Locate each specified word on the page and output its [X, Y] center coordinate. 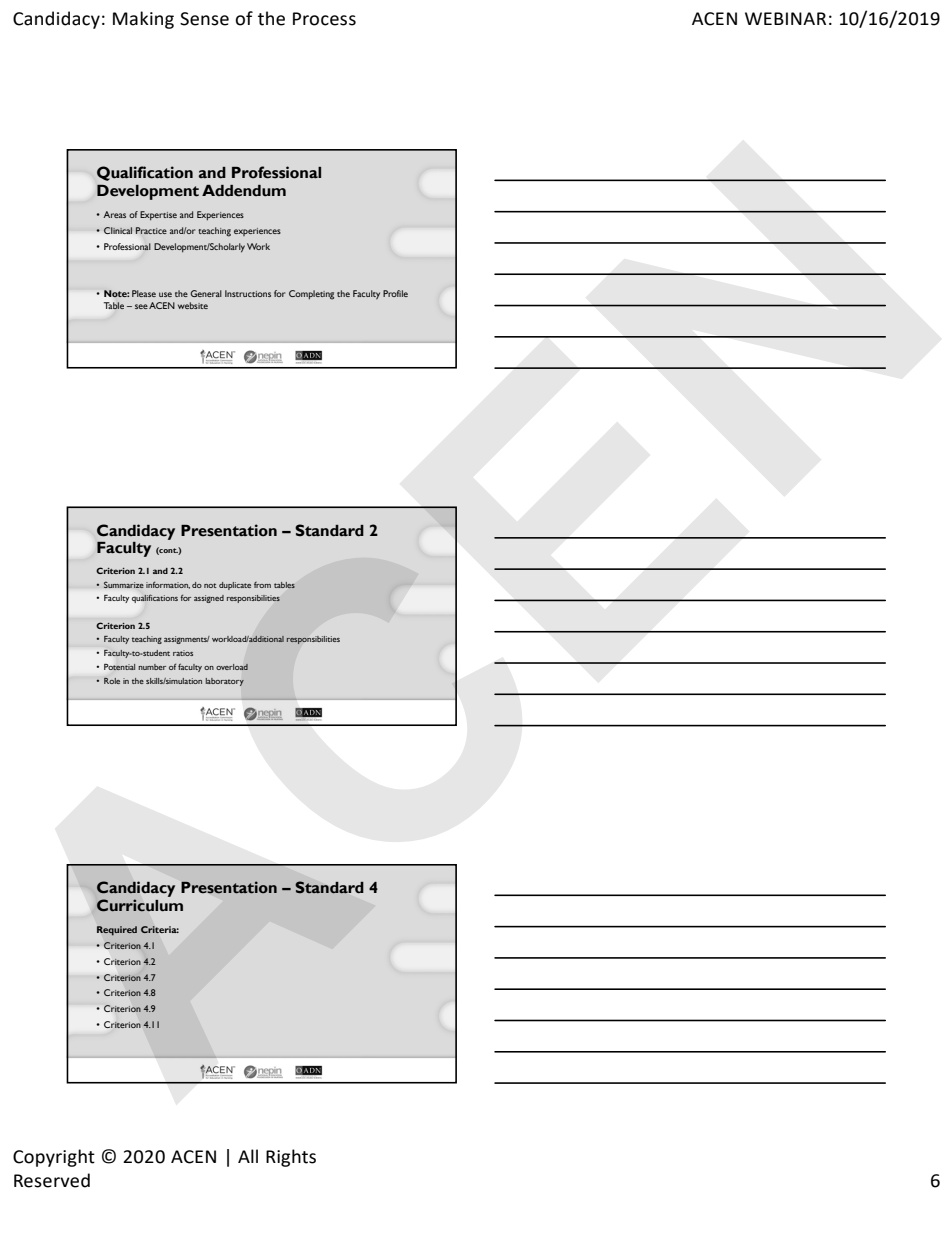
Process [324, 19]
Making [143, 20]
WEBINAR [785, 18]
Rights [291, 1158]
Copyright [54, 1158]
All [248, 1156]
